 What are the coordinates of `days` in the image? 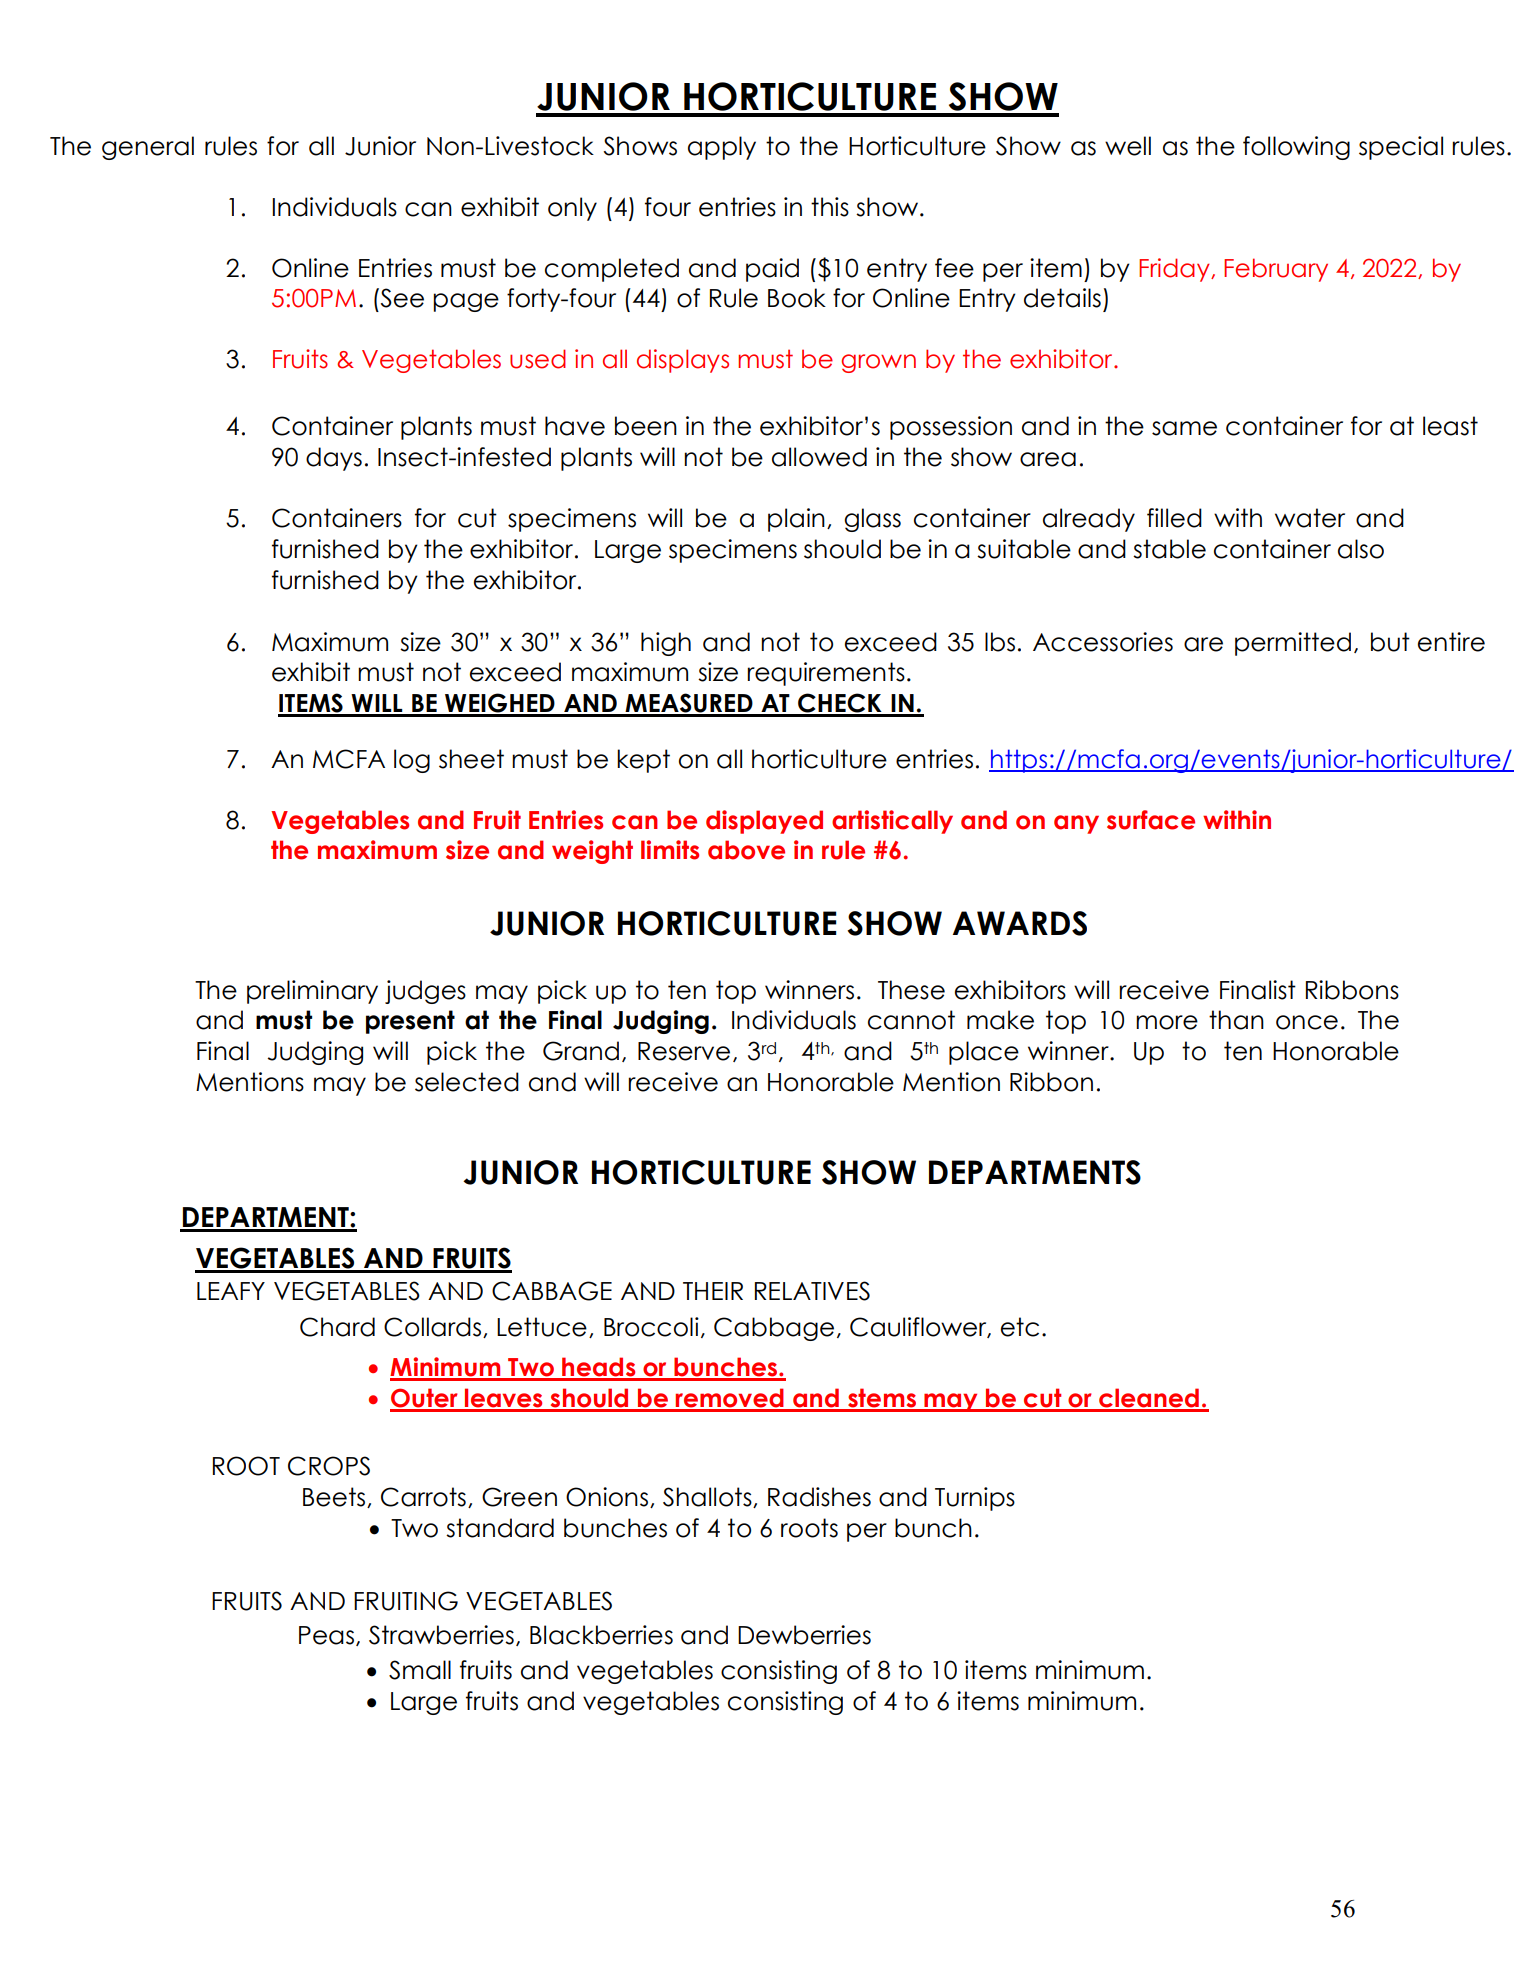 It's located at (334, 459).
